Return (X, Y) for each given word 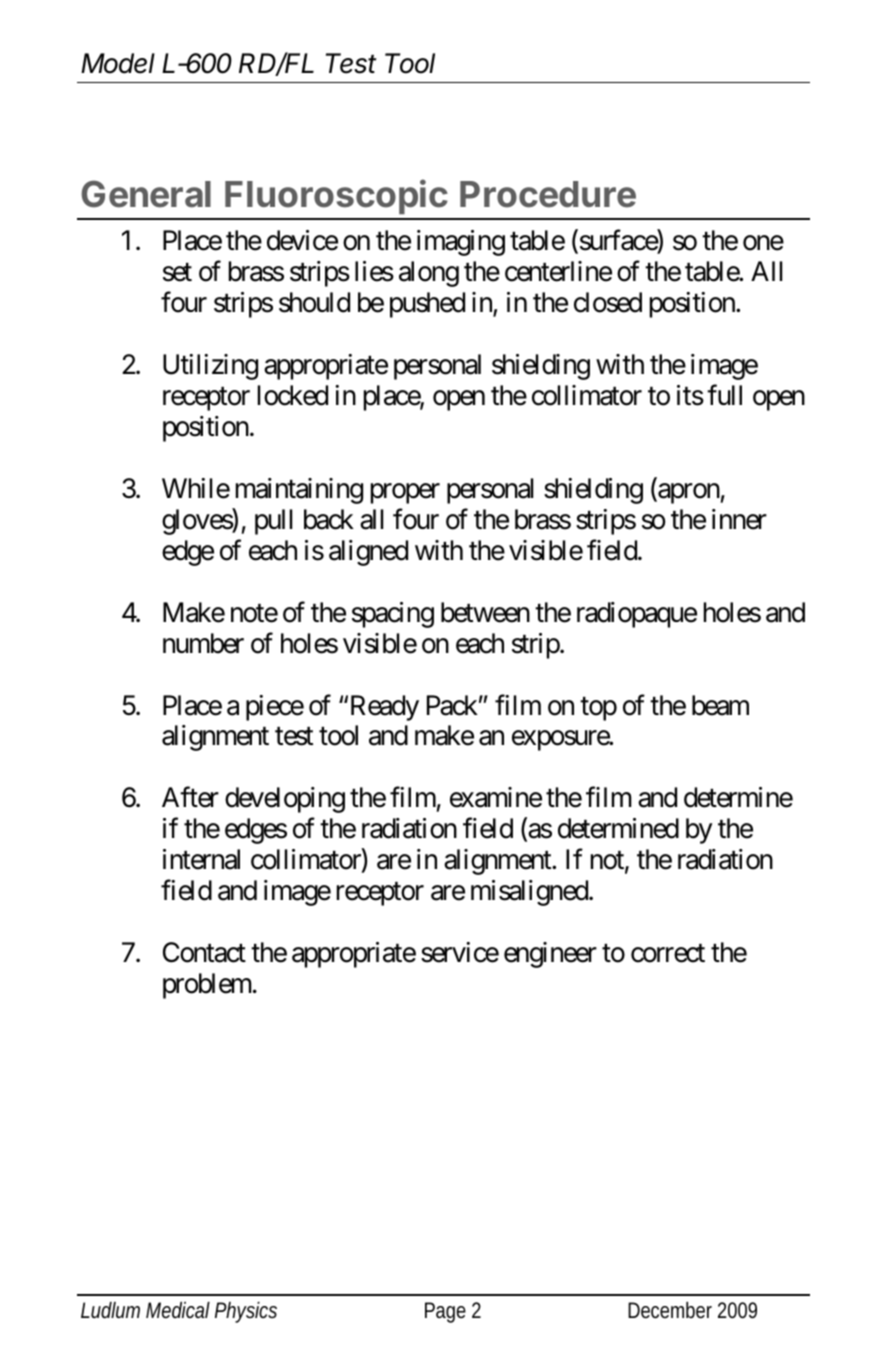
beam (720, 705)
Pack (452, 705)
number (203, 643)
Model (118, 63)
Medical (178, 1310)
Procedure (548, 194)
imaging (461, 243)
